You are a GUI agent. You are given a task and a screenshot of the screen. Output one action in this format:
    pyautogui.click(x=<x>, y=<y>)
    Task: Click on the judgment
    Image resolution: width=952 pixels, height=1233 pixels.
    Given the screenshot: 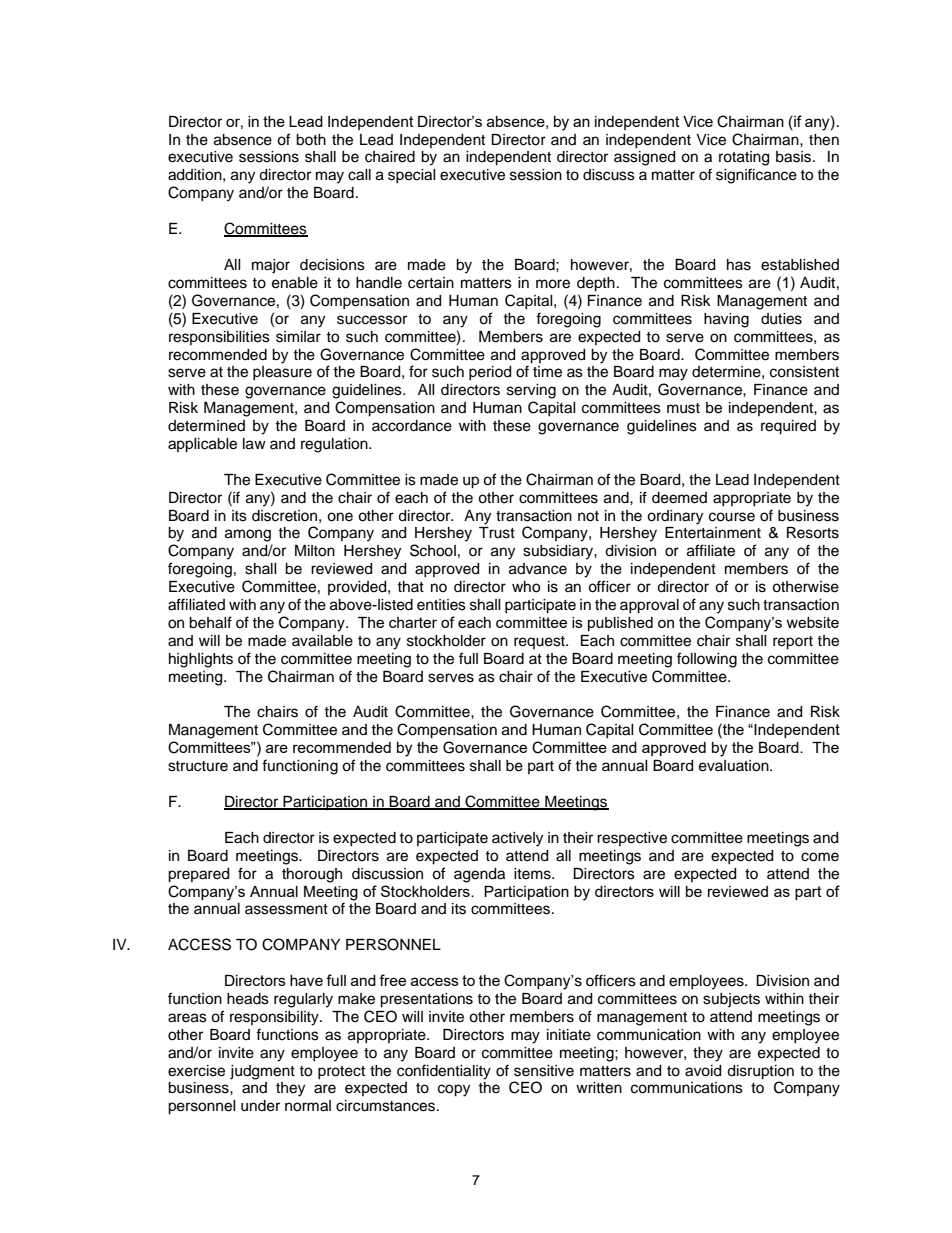 What is the action you would take?
    pyautogui.click(x=262, y=1072)
